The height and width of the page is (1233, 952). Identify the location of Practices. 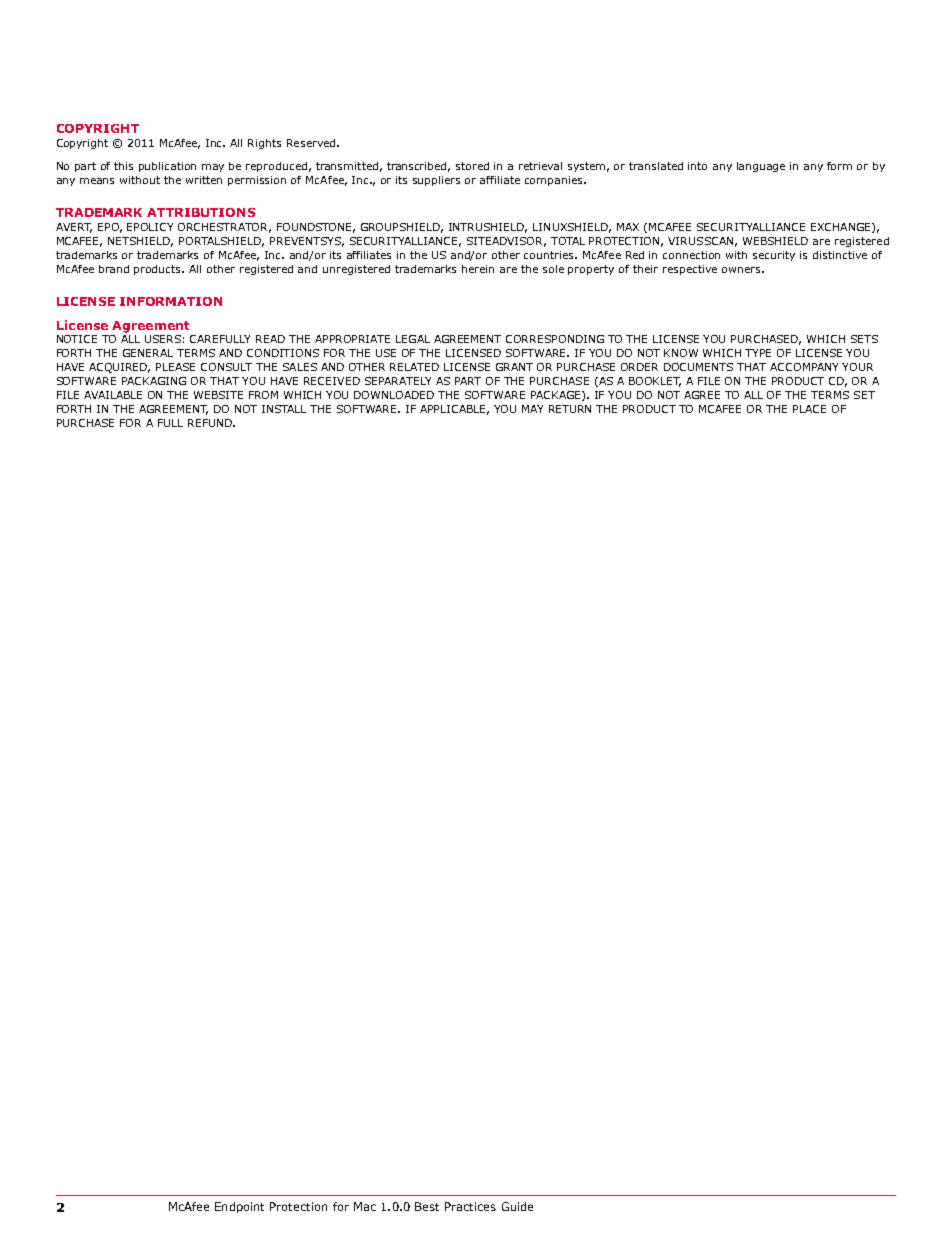
(470, 1206).
